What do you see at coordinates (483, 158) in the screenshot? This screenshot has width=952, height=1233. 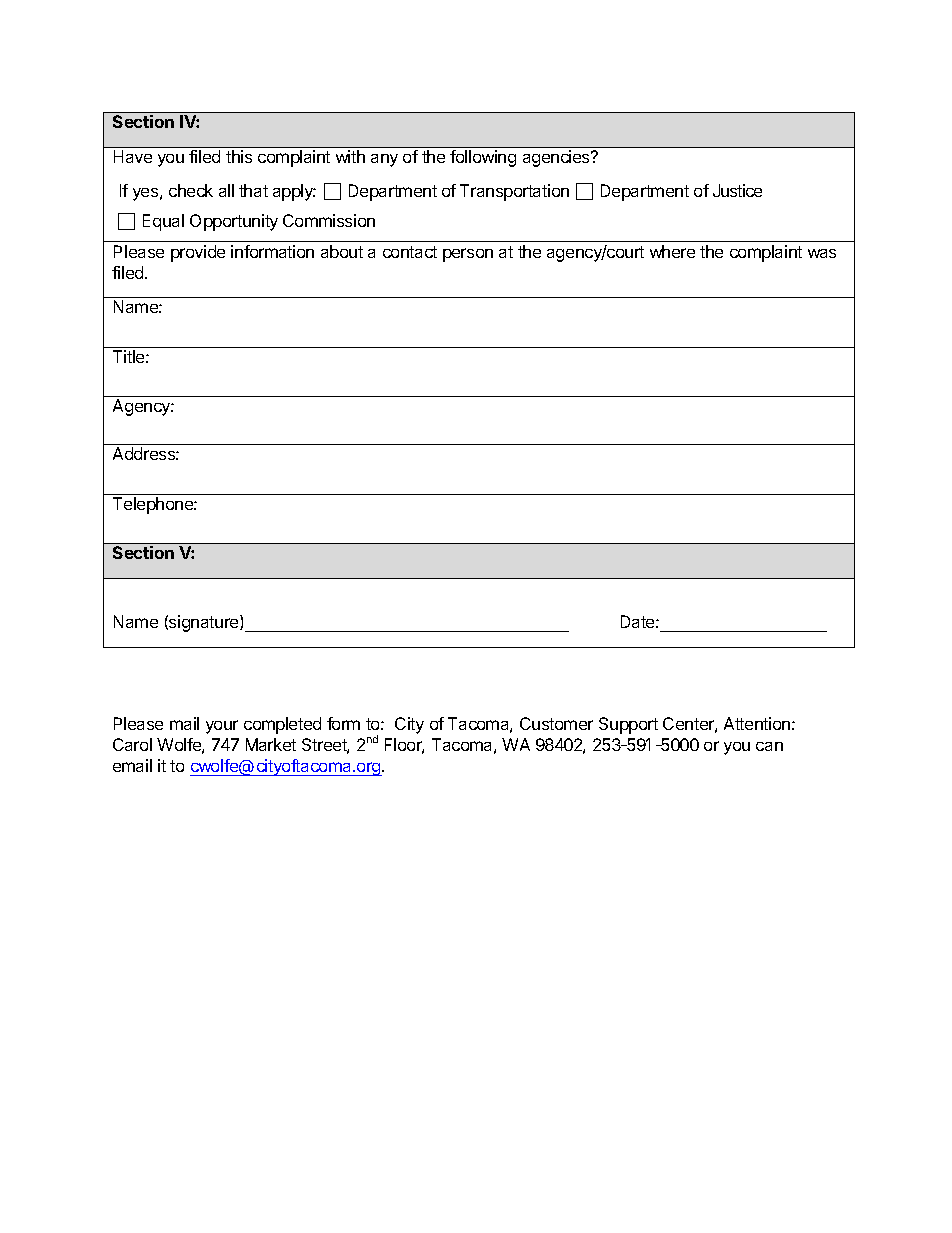 I see `following` at bounding box center [483, 158].
